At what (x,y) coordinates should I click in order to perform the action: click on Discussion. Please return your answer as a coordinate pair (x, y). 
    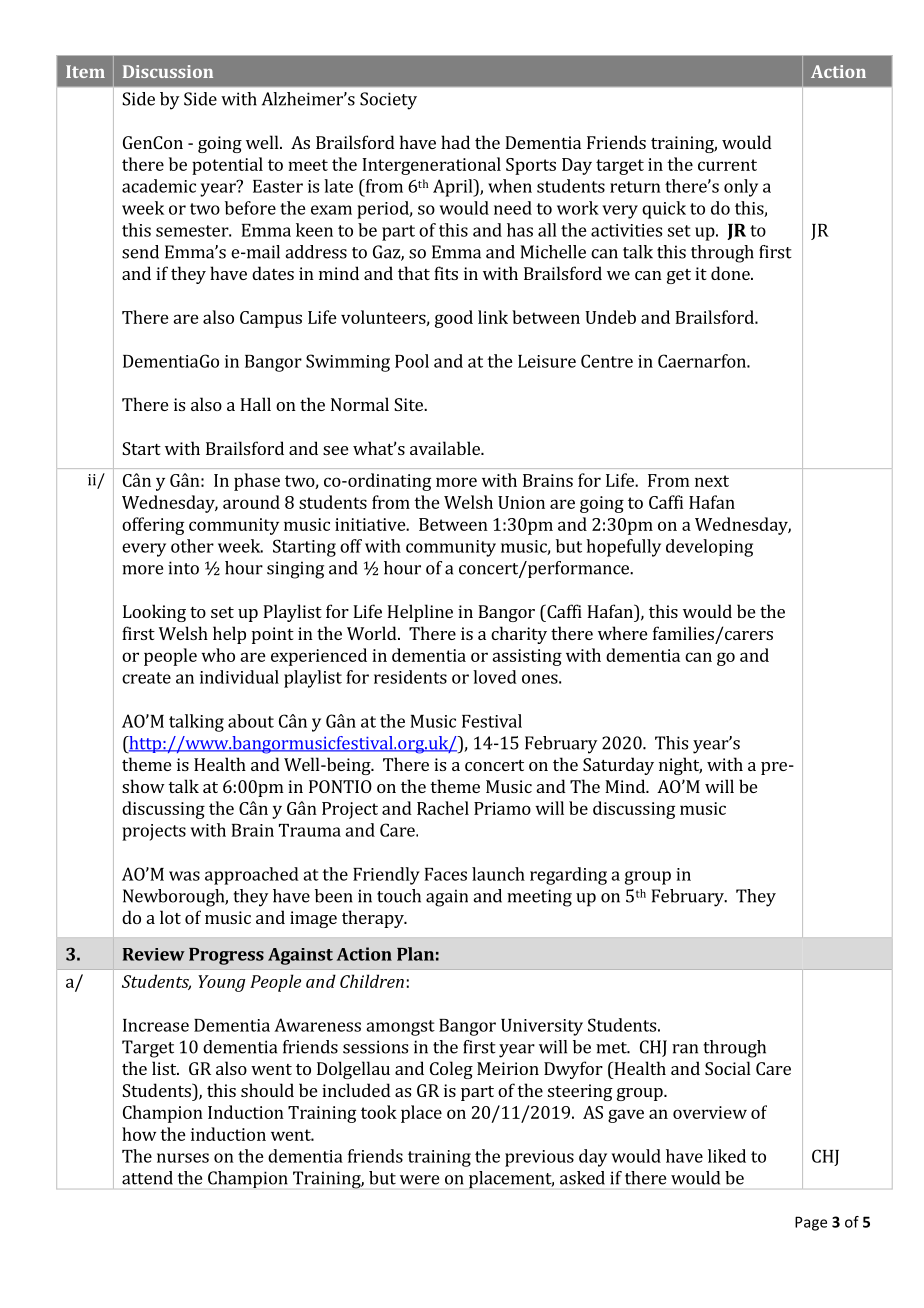
    Looking at the image, I should click on (168, 71).
